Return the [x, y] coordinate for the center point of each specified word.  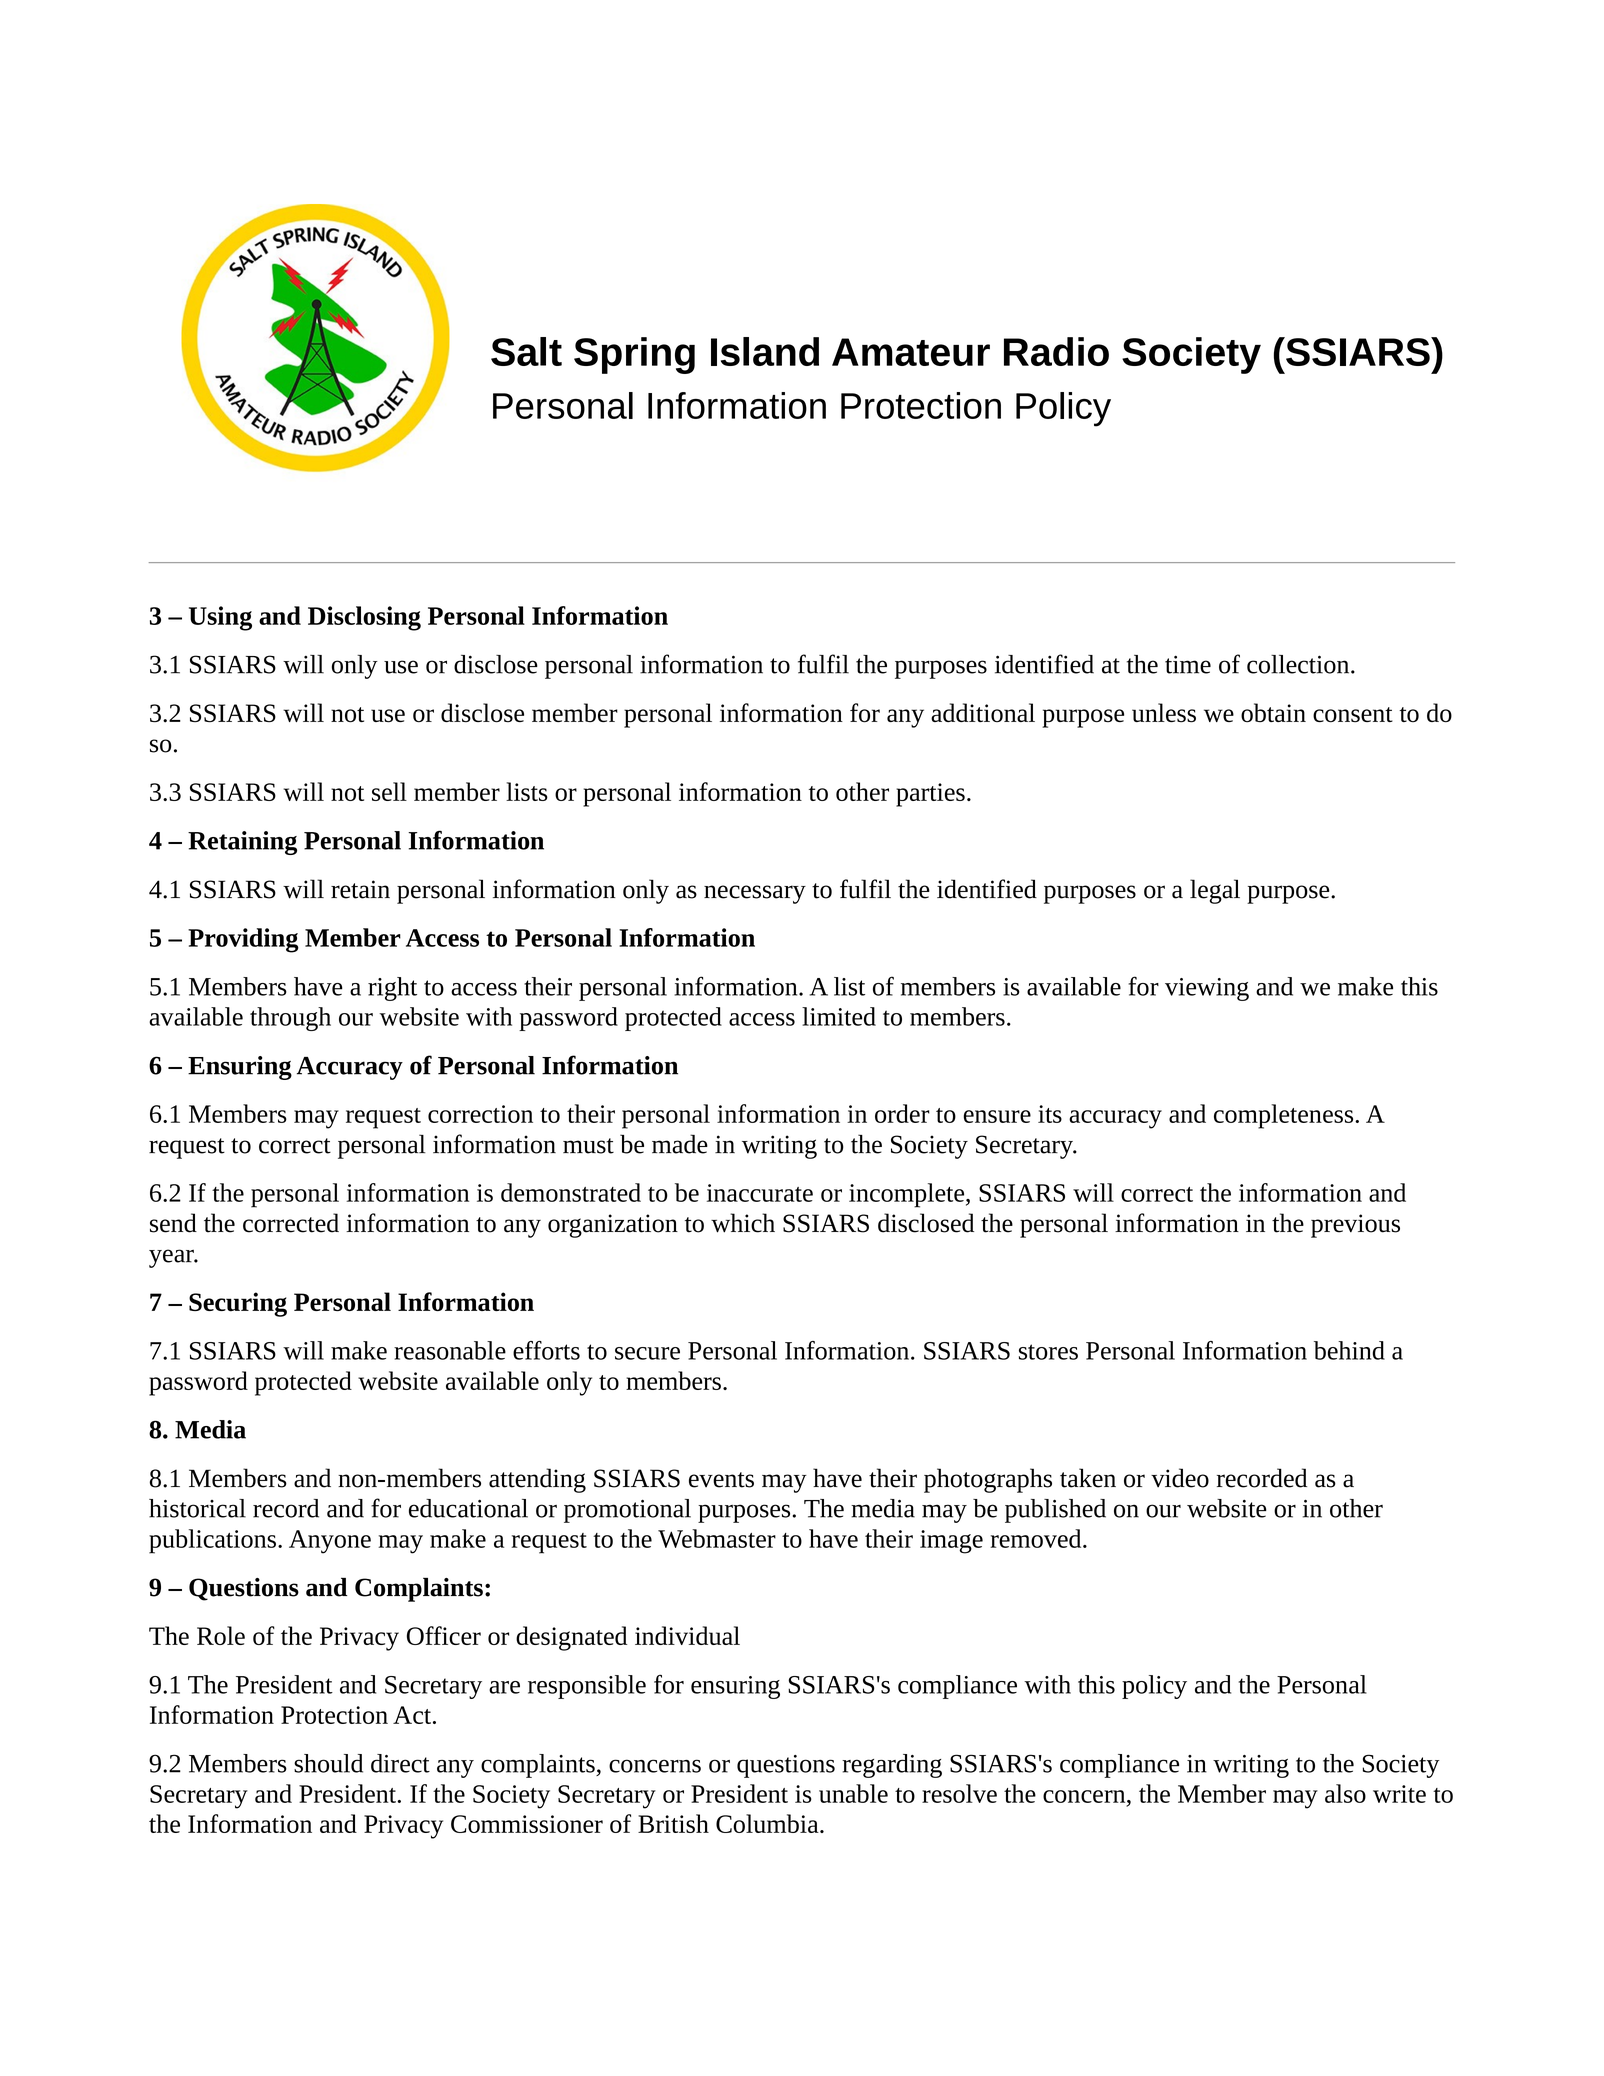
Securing [238, 1304]
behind [1349, 1350]
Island [765, 351]
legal [1215, 891]
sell [389, 791]
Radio [1056, 351]
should [328, 1763]
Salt [526, 351]
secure [647, 1353]
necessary [755, 894]
